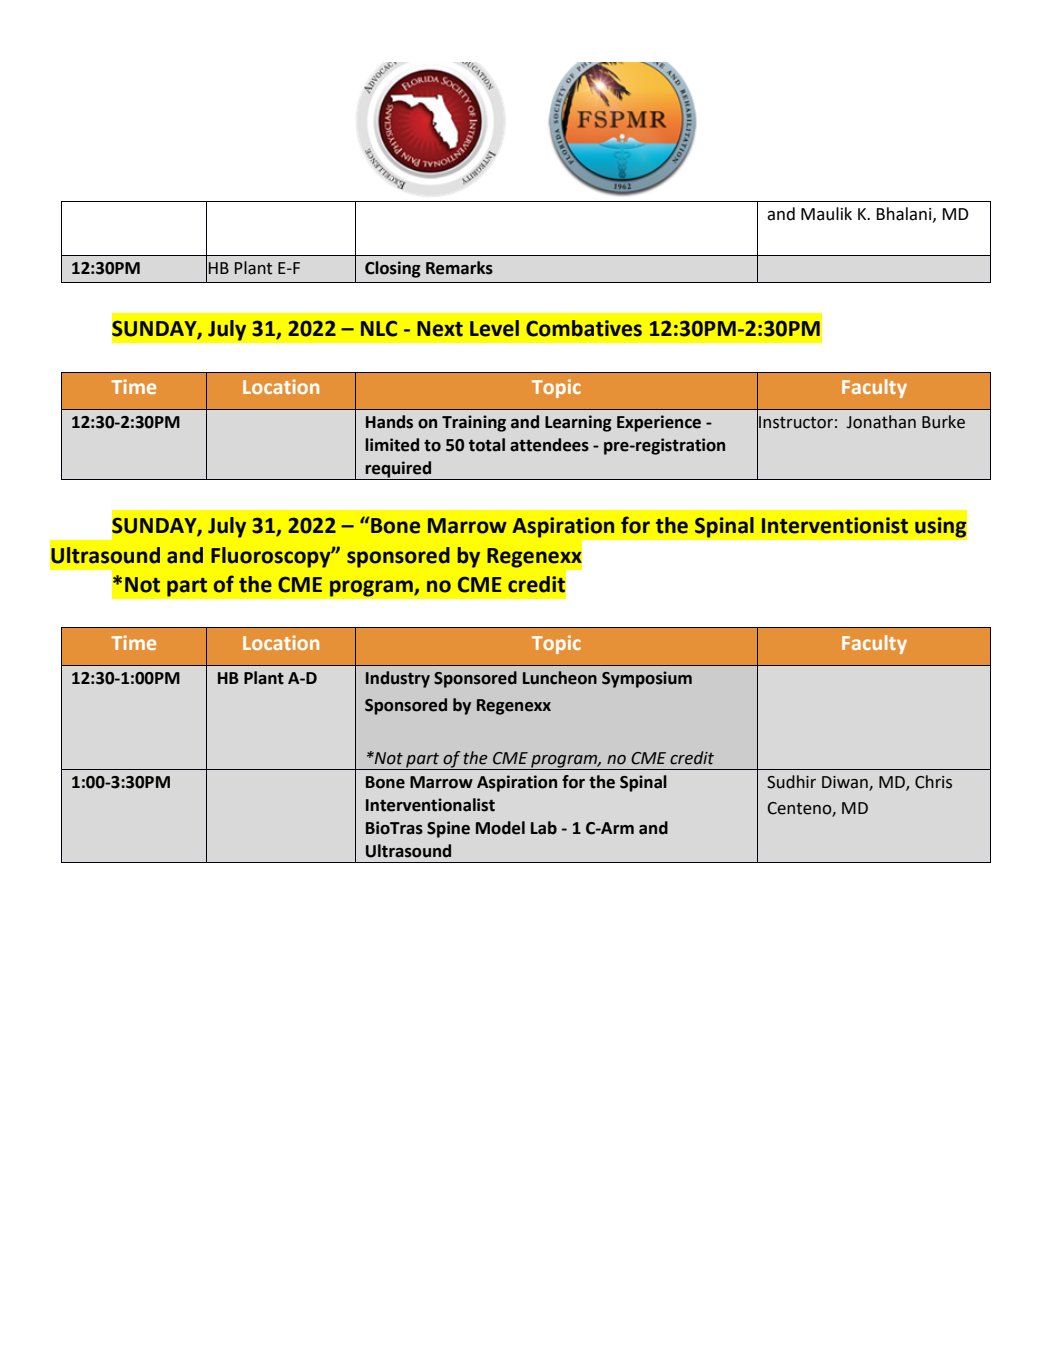  What do you see at coordinates (398, 679) in the screenshot?
I see `Industry` at bounding box center [398, 679].
